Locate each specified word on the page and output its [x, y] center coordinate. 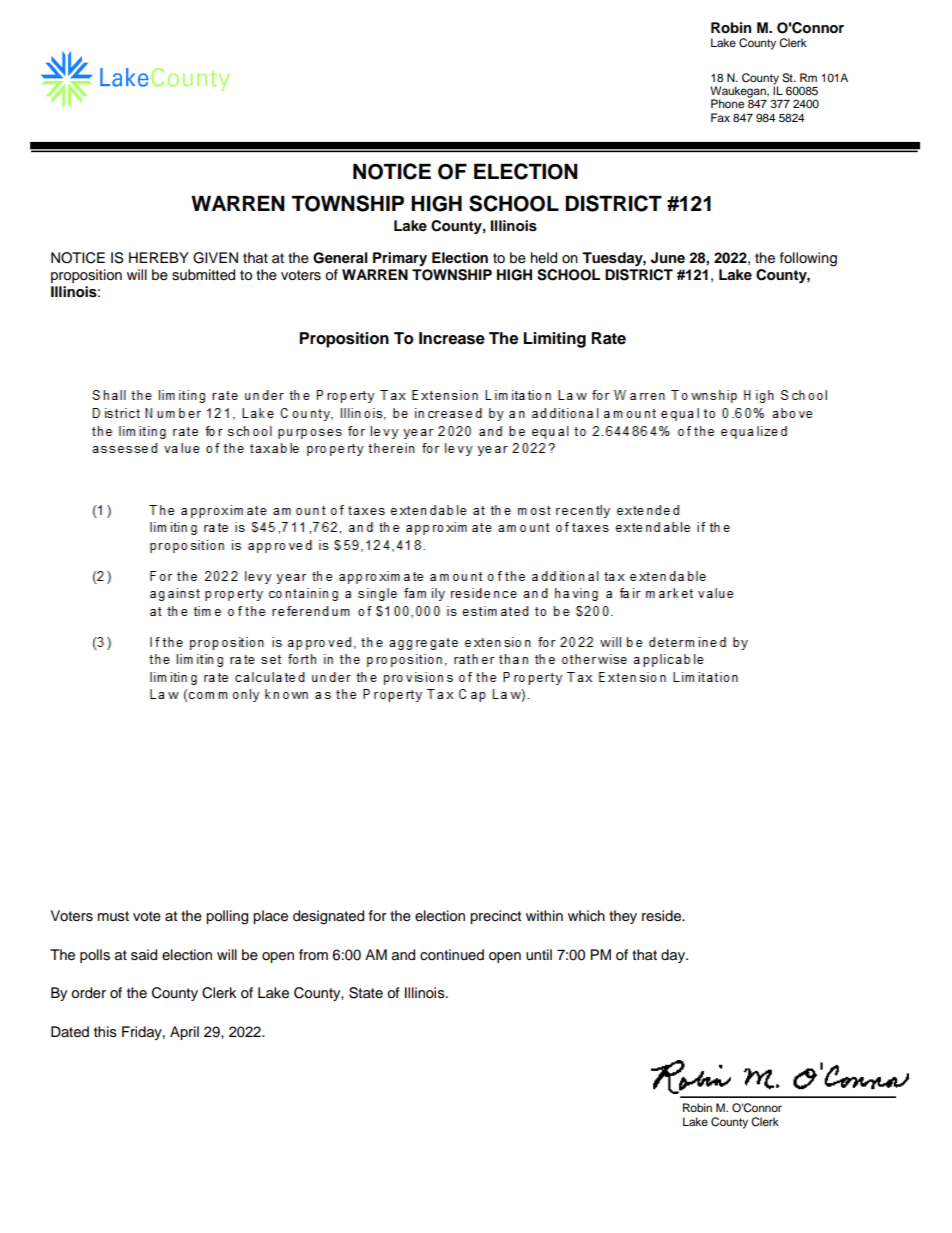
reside [662, 916]
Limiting [554, 340]
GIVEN [215, 258]
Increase [452, 338]
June [668, 258]
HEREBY [159, 257]
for [377, 915]
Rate [608, 338]
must [113, 916]
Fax [720, 117]
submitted [203, 275]
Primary [400, 259]
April [184, 1033]
